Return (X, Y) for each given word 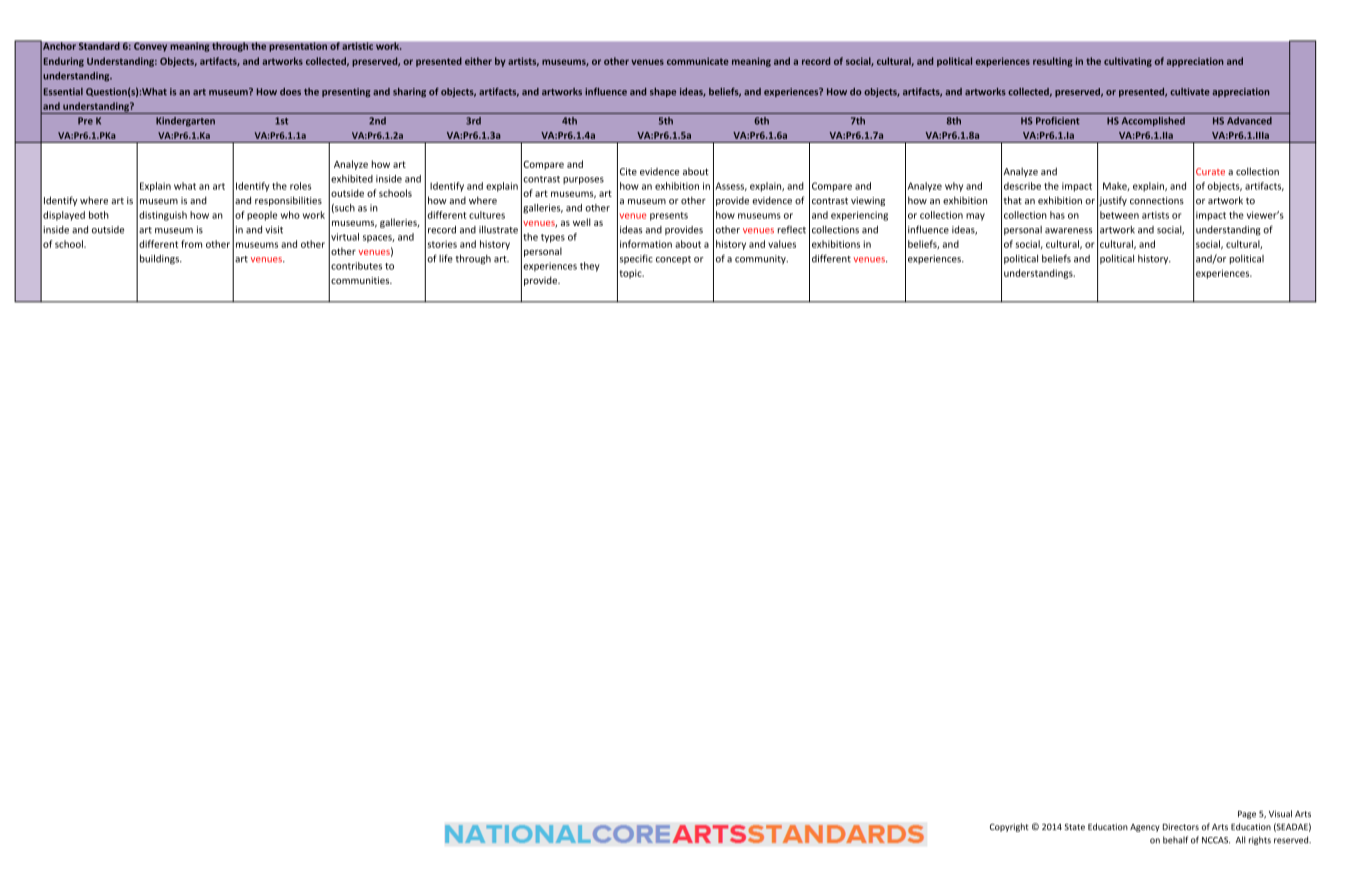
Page (1247, 815)
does (290, 92)
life (446, 258)
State (1074, 826)
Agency (1145, 828)
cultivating (1128, 62)
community (761, 259)
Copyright (1009, 827)
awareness (1068, 231)
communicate (698, 61)
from (191, 244)
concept (673, 260)
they (590, 267)
